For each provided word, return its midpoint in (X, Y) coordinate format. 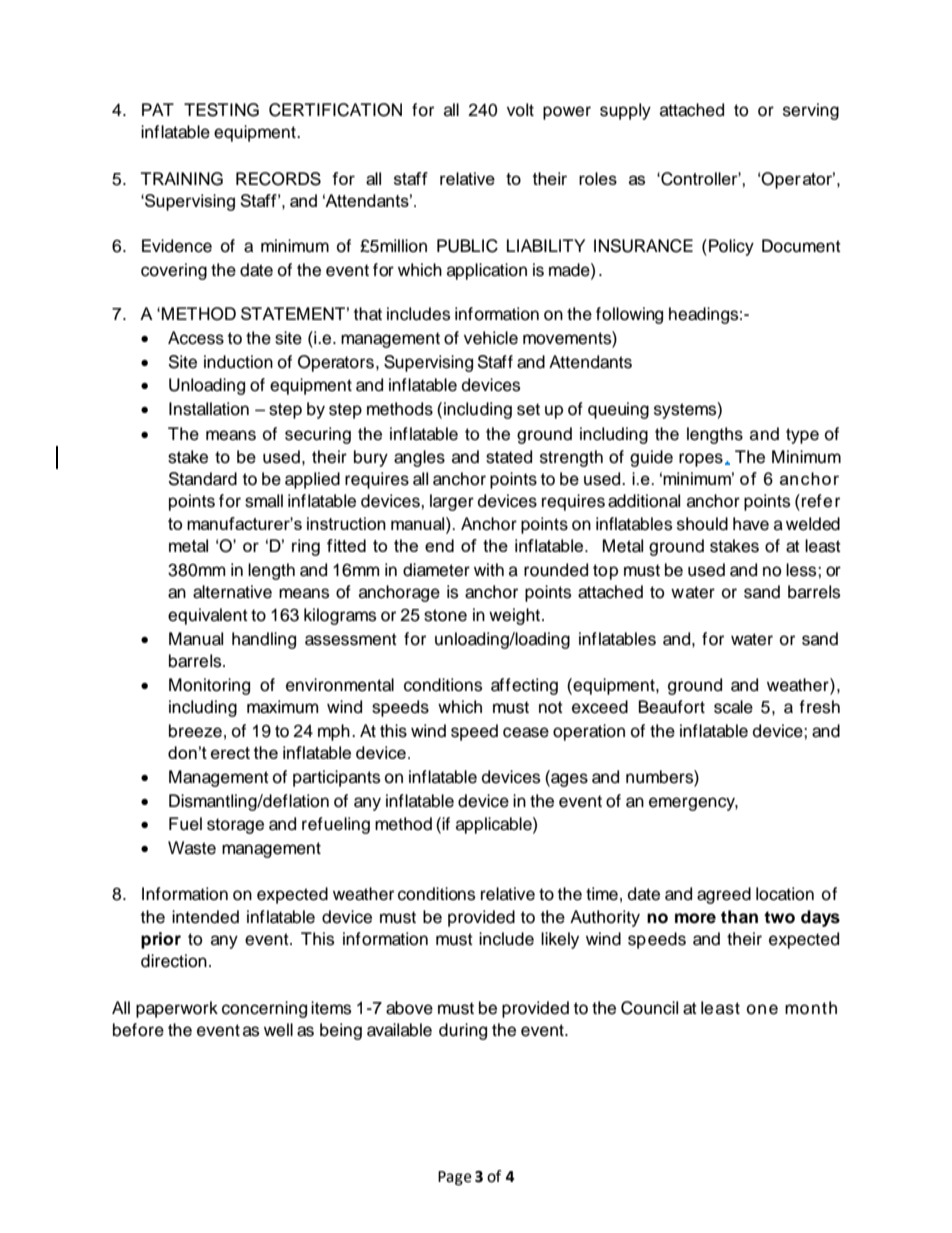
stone (445, 615)
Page (455, 1178)
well (278, 1030)
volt (520, 110)
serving (811, 111)
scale (733, 707)
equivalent (208, 616)
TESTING (221, 110)
